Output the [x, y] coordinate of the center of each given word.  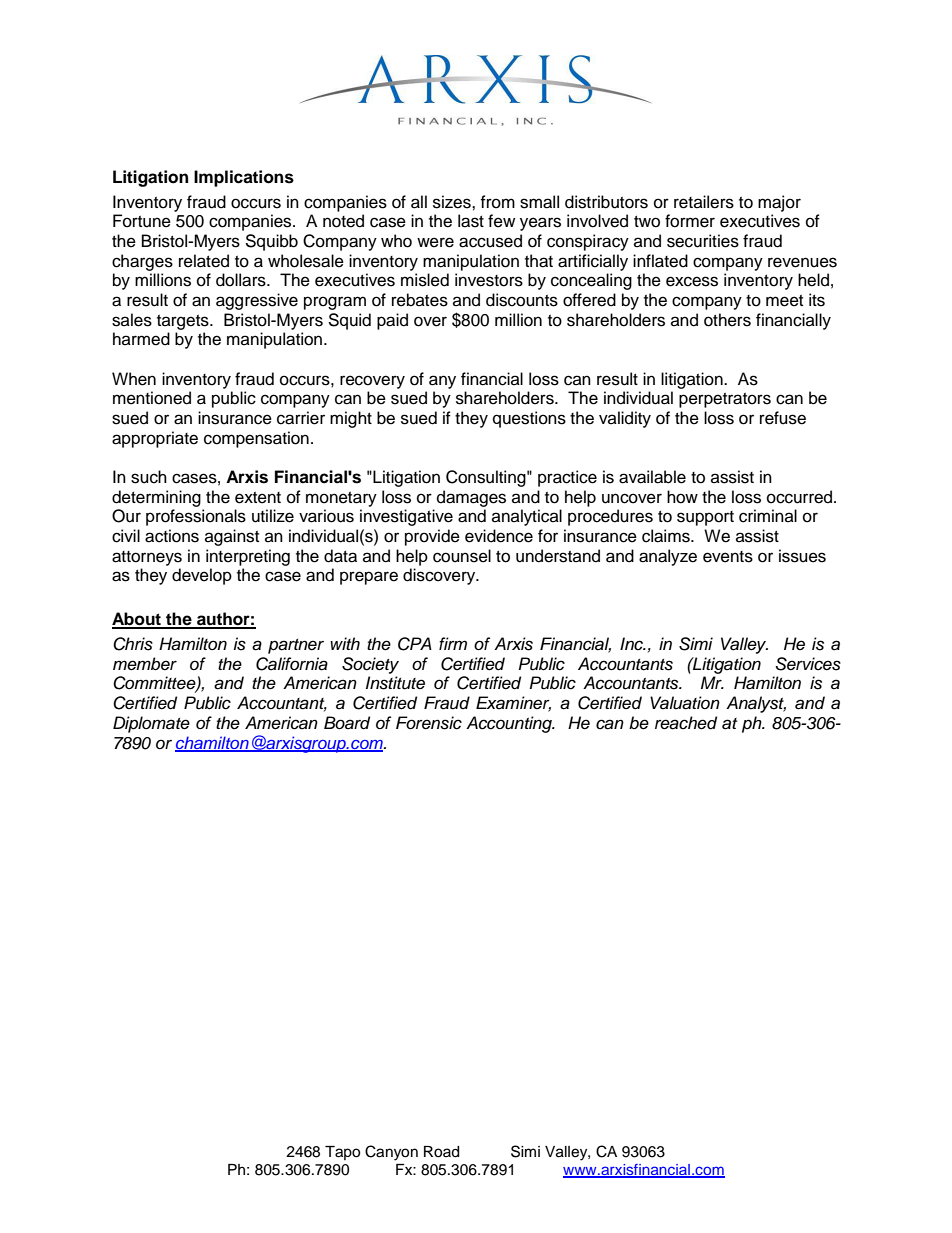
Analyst [756, 704]
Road [441, 1152]
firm [453, 643]
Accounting [510, 724]
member [145, 664]
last [471, 221]
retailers [704, 202]
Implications [244, 178]
